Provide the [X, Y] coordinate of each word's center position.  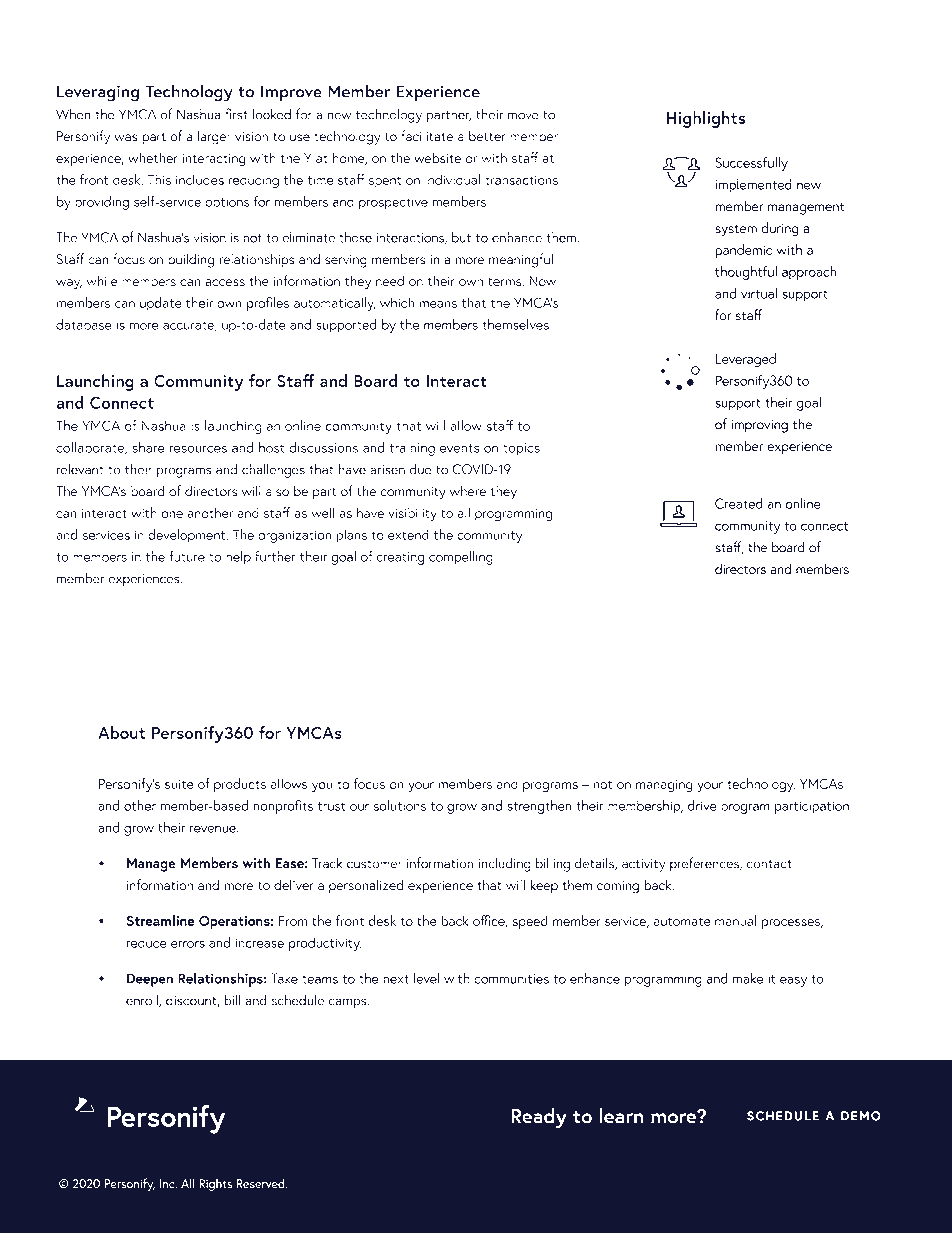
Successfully [751, 163]
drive [702, 805]
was [126, 138]
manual [735, 920]
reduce [147, 942]
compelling [461, 558]
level [426, 978]
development [188, 536]
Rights [215, 1184]
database [84, 324]
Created [739, 503]
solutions [399, 805]
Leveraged [746, 360]
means [438, 304]
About [121, 732]
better [487, 136]
